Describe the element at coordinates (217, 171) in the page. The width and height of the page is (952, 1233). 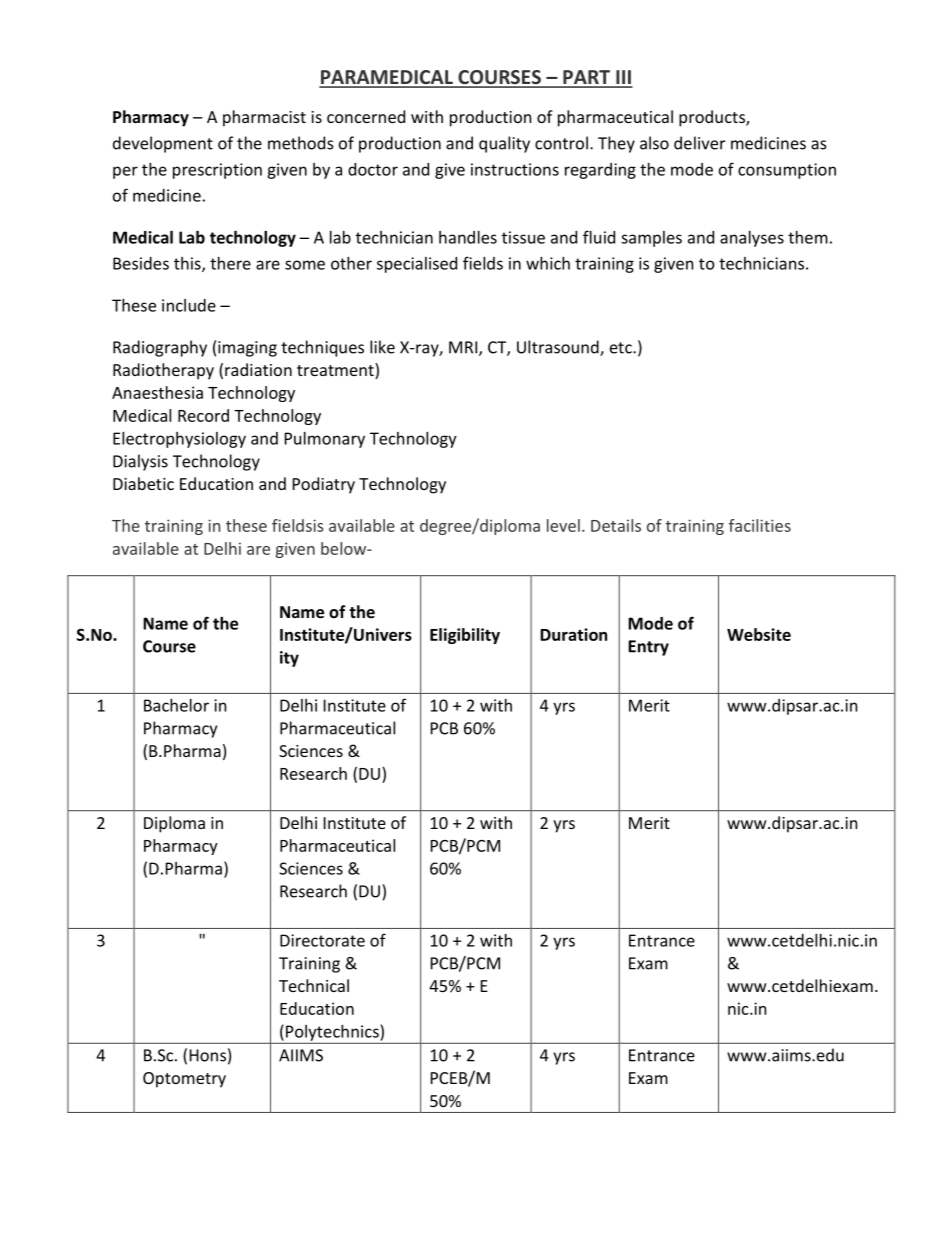
I see `prescription` at that location.
